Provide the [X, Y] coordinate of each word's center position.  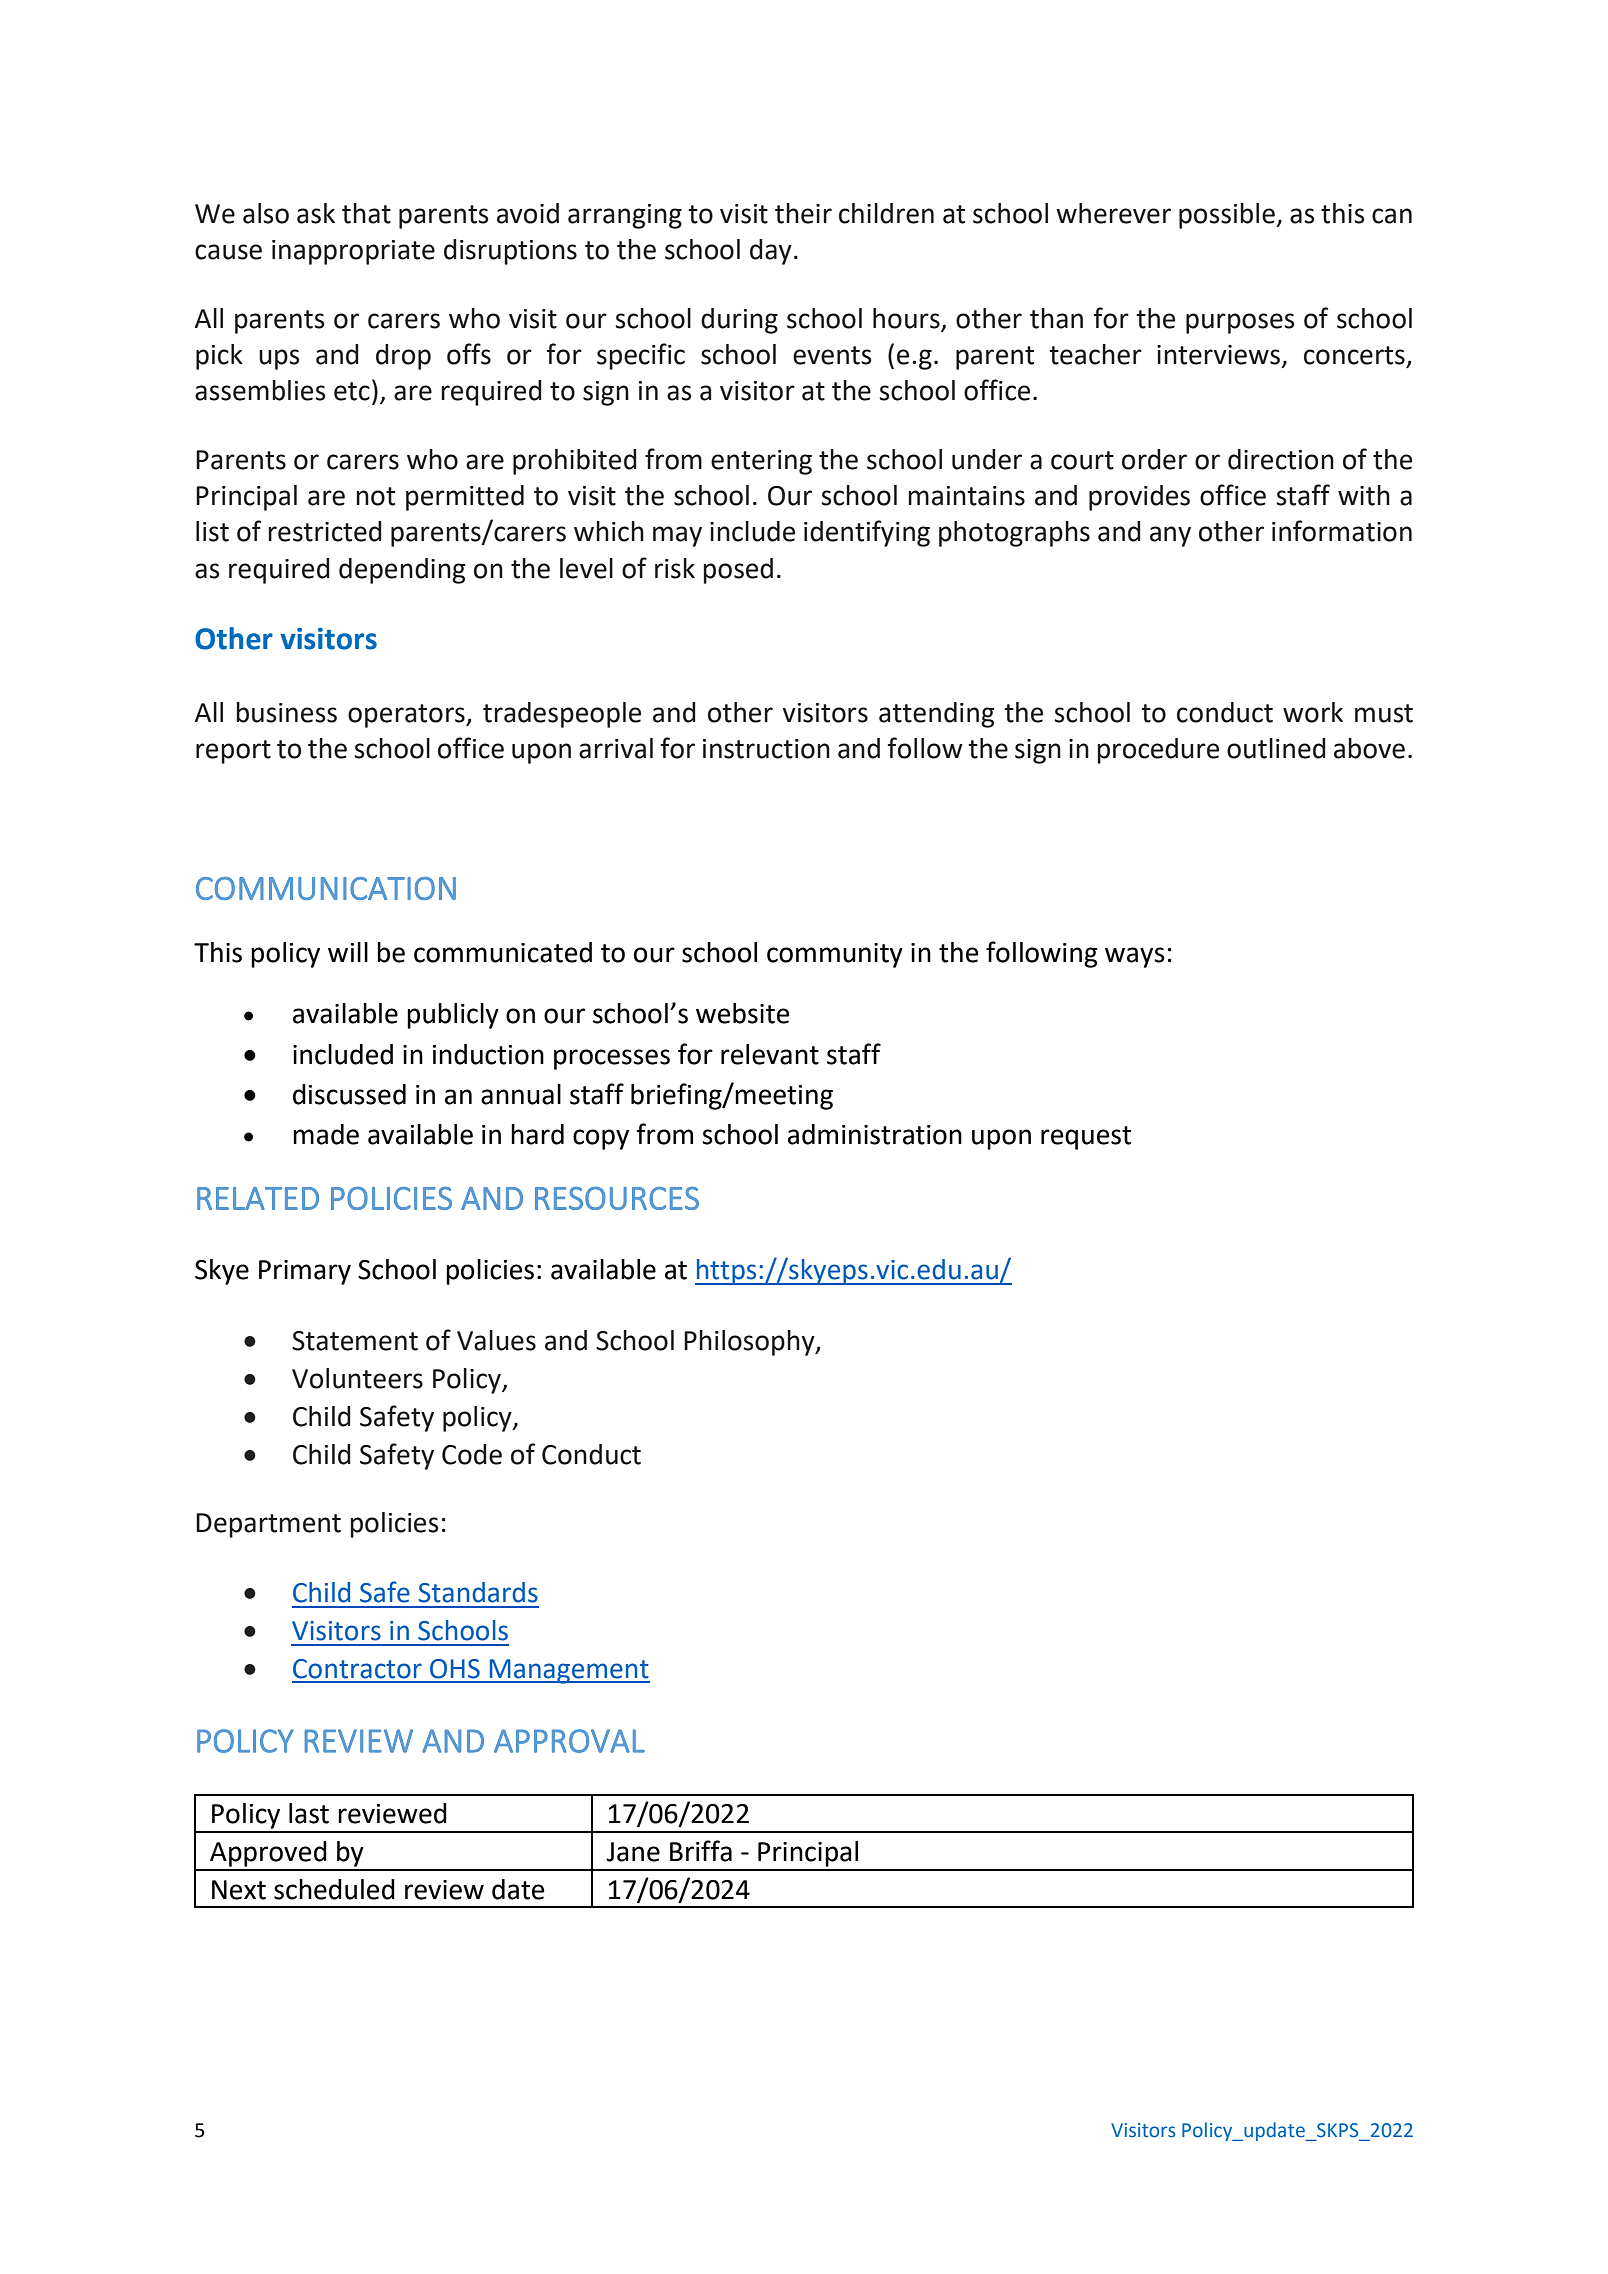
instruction [766, 749]
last [309, 1813]
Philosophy [750, 1343]
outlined [1276, 748]
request [1086, 1138]
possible [1228, 216]
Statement [355, 1341]
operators [407, 716]
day [771, 252]
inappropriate [353, 252]
